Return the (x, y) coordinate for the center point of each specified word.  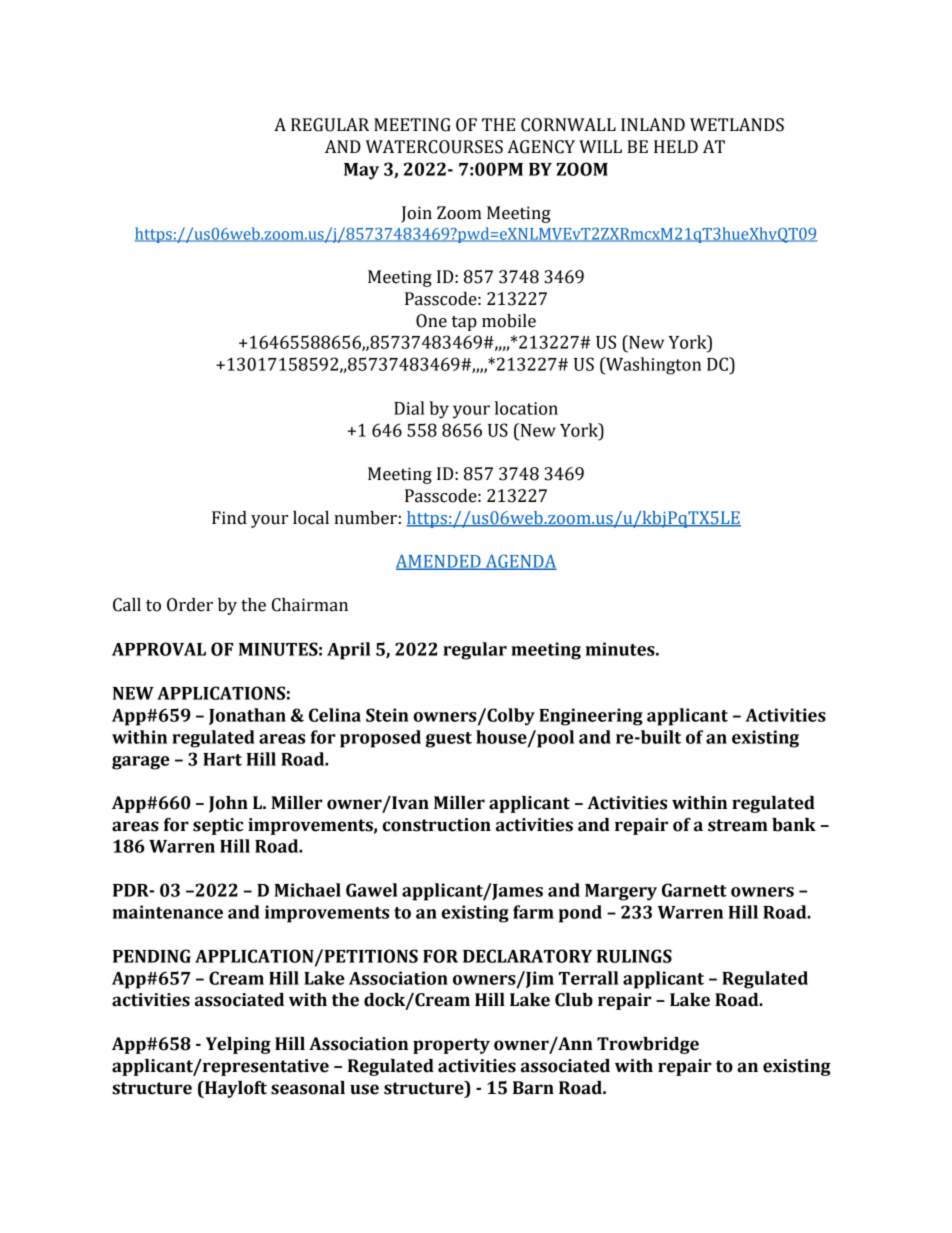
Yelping (238, 1045)
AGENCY (541, 147)
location (526, 408)
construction (437, 825)
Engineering (591, 717)
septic (218, 826)
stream (738, 825)
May (361, 171)
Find (229, 518)
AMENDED (439, 562)
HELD (676, 146)
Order (190, 605)
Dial (409, 408)
